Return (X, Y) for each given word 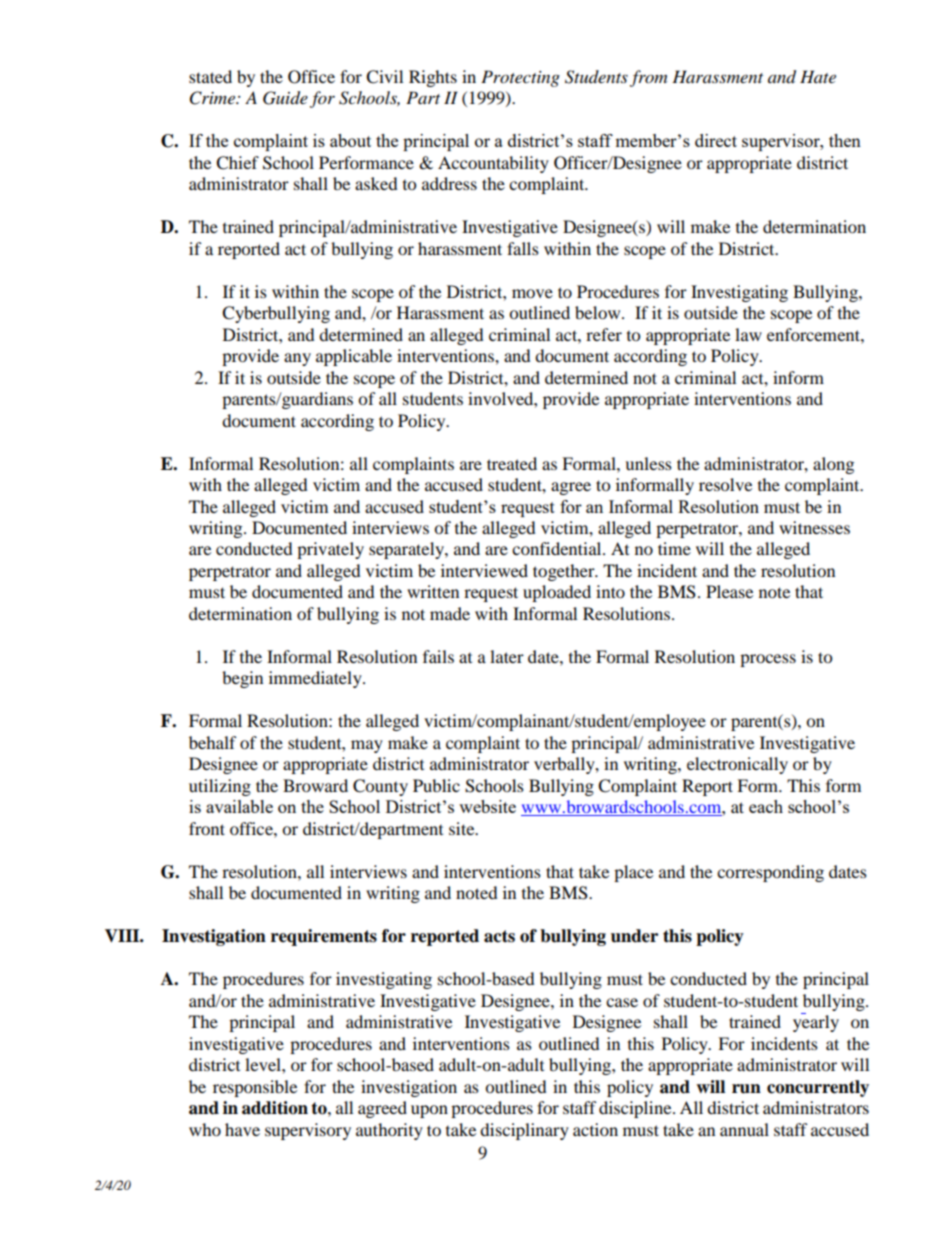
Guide (285, 98)
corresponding (770, 873)
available (239, 806)
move (532, 293)
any (297, 359)
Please (729, 591)
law (748, 334)
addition (275, 1108)
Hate (818, 76)
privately (330, 550)
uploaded (557, 593)
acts (499, 936)
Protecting (520, 78)
